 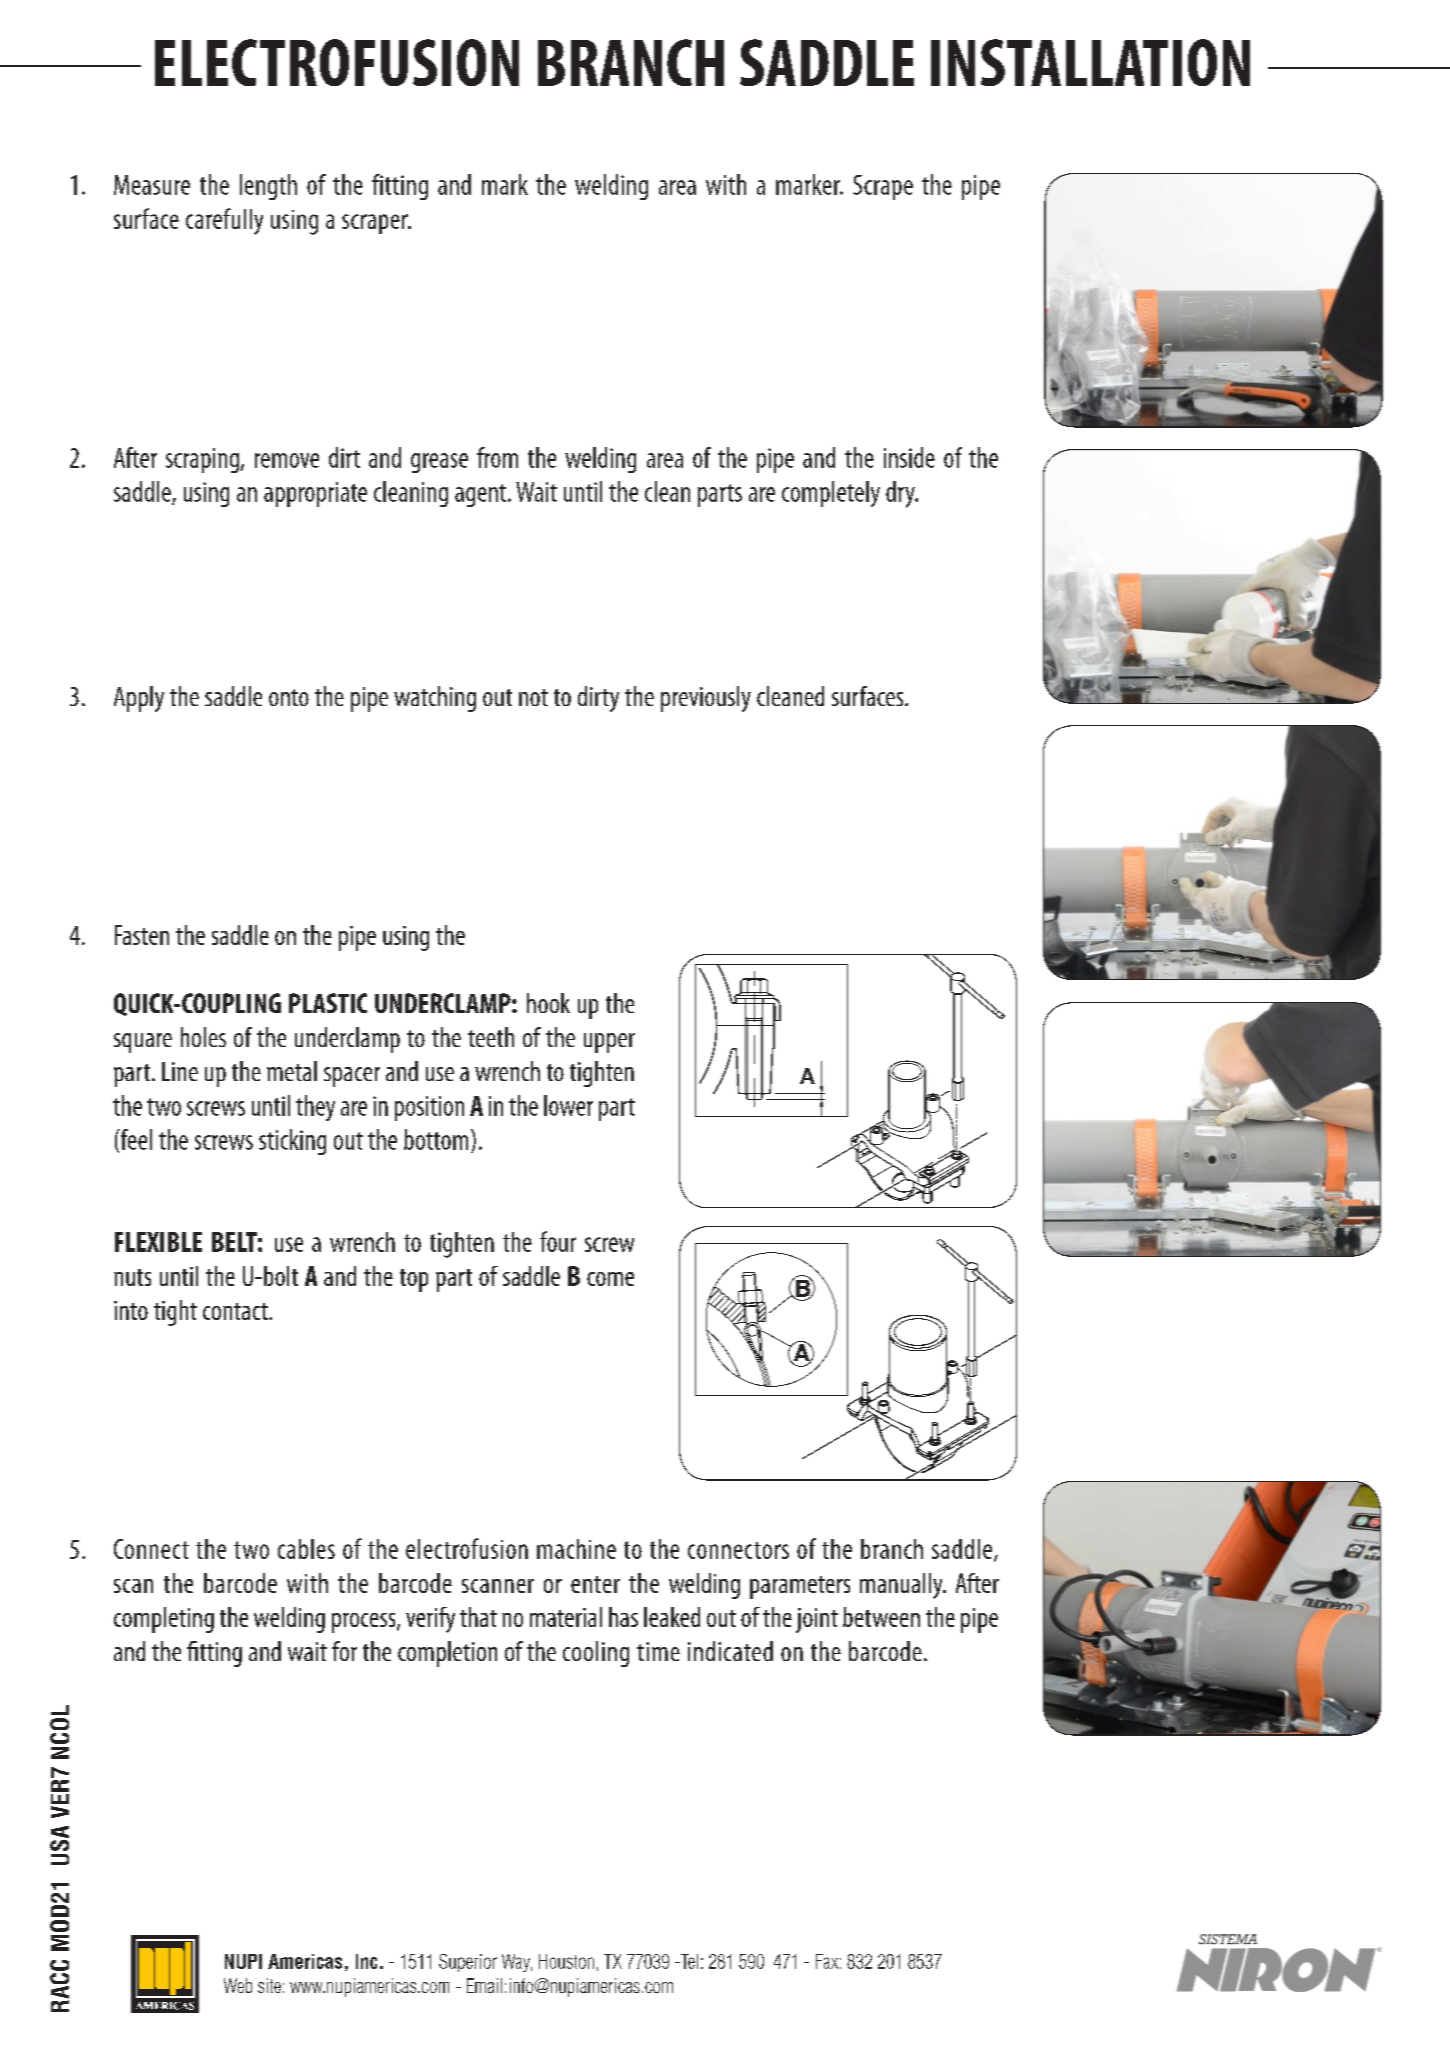 What do you see at coordinates (566, 1961) in the screenshot?
I see `Houston` at bounding box center [566, 1961].
